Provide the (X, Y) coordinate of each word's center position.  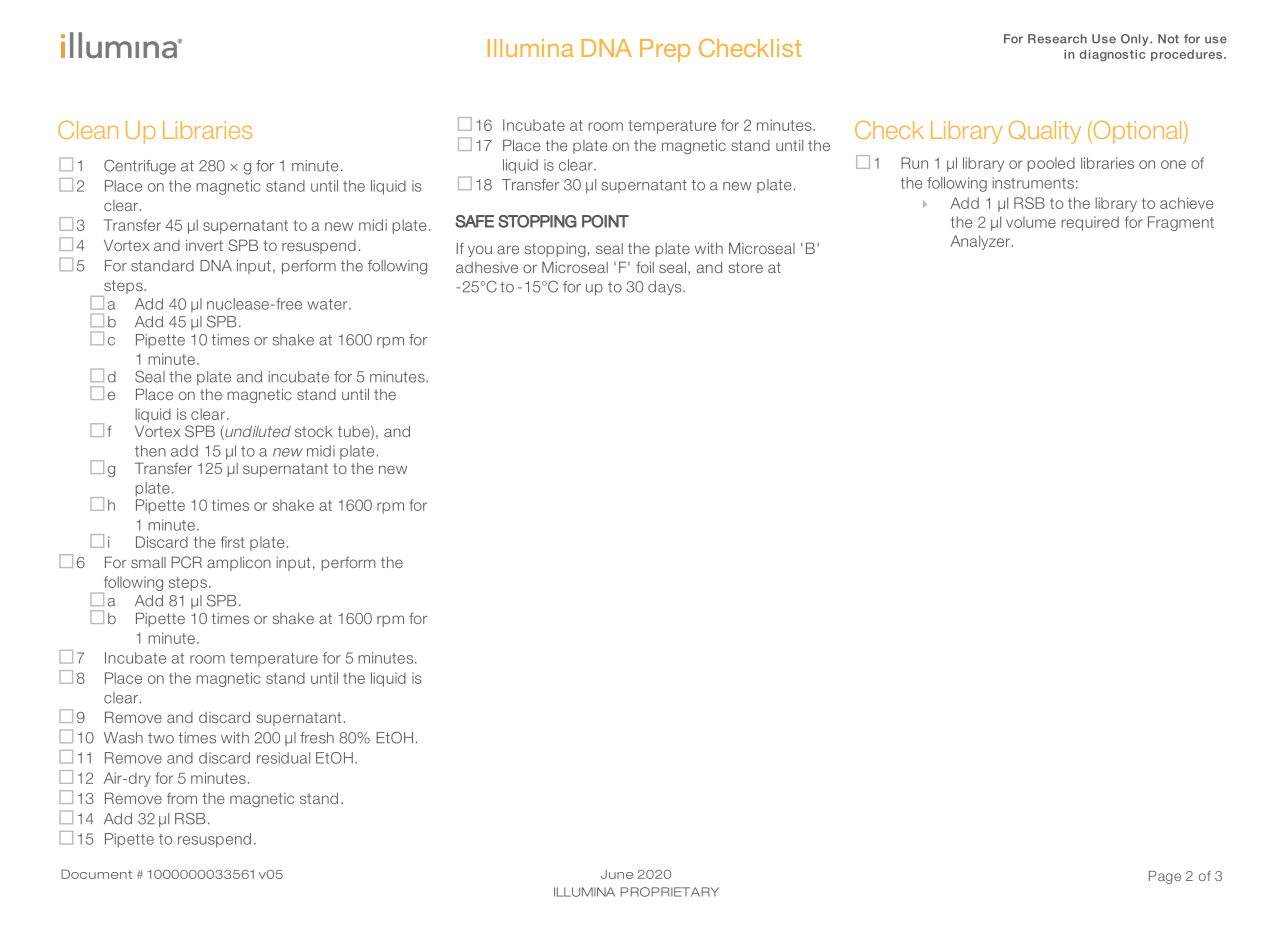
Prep (665, 50)
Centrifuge (140, 167)
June (617, 874)
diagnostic (1112, 55)
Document (96, 874)
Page (1165, 877)
